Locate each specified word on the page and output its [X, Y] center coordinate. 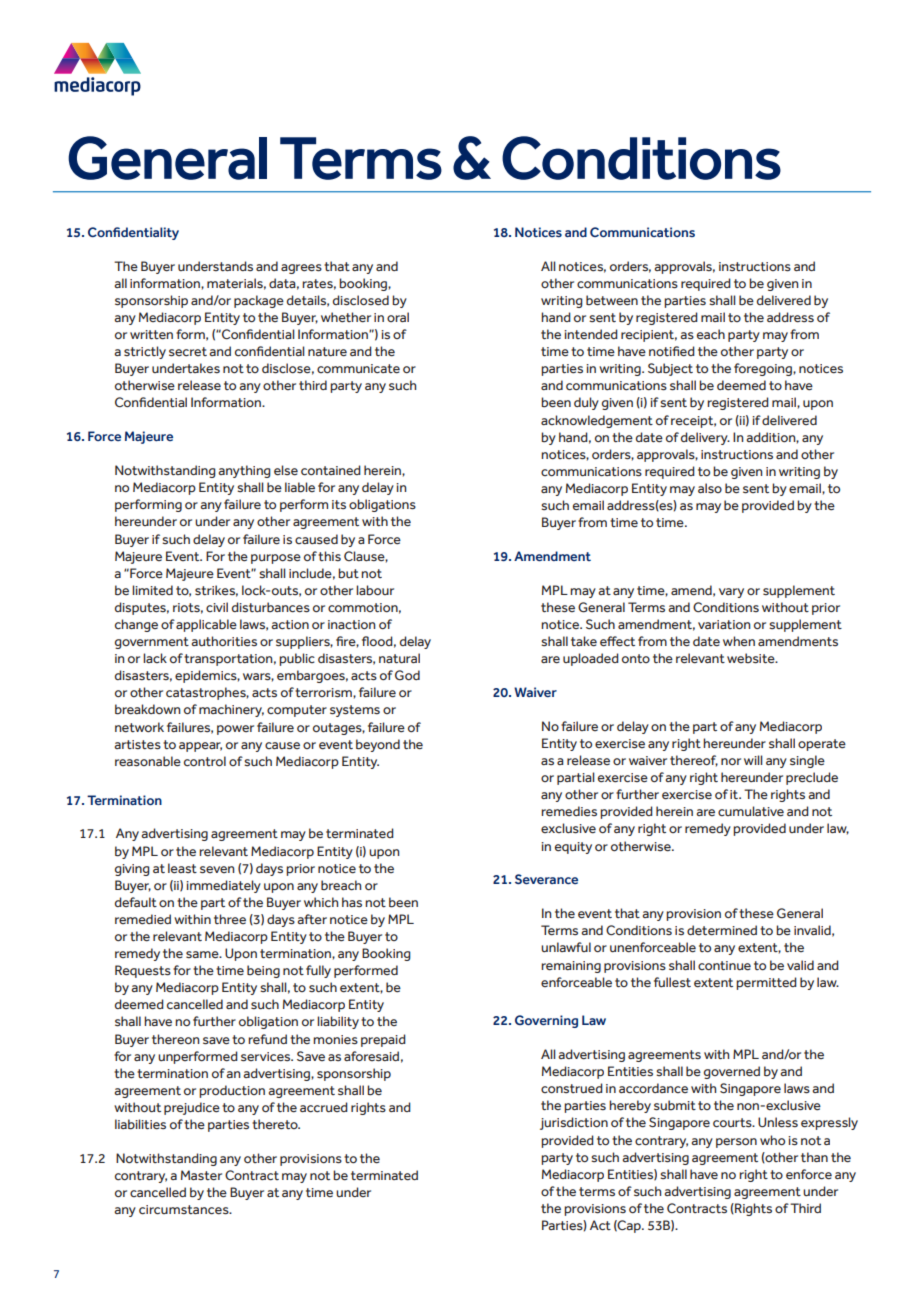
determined [722, 930]
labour [375, 590]
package [259, 301]
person [736, 1143]
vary [731, 593]
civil [217, 607]
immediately [223, 886]
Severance [546, 879]
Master [201, 1175]
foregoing [764, 369]
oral [398, 317]
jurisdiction [574, 1123]
